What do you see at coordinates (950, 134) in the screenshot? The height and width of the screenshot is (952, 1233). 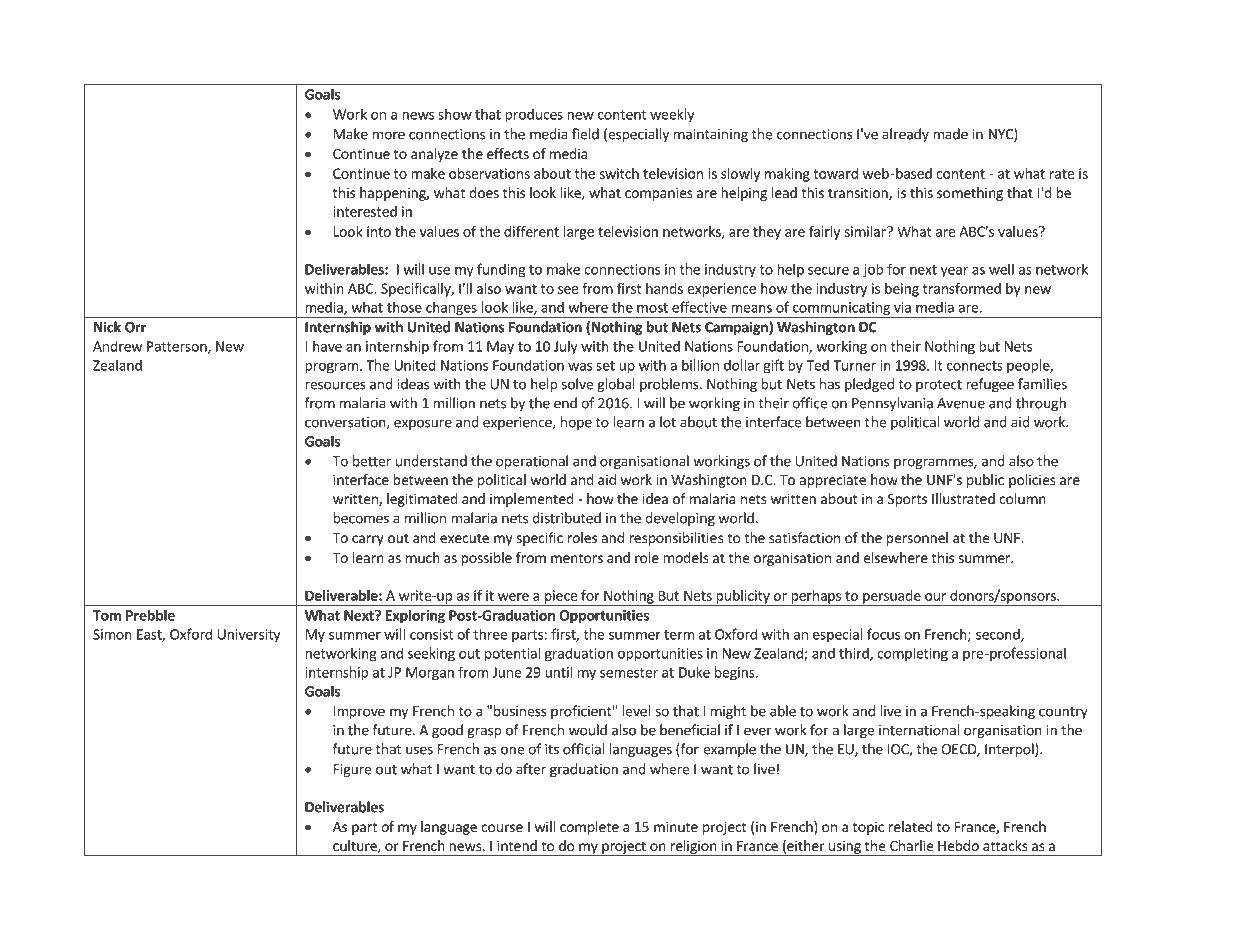 I see `made` at bounding box center [950, 134].
